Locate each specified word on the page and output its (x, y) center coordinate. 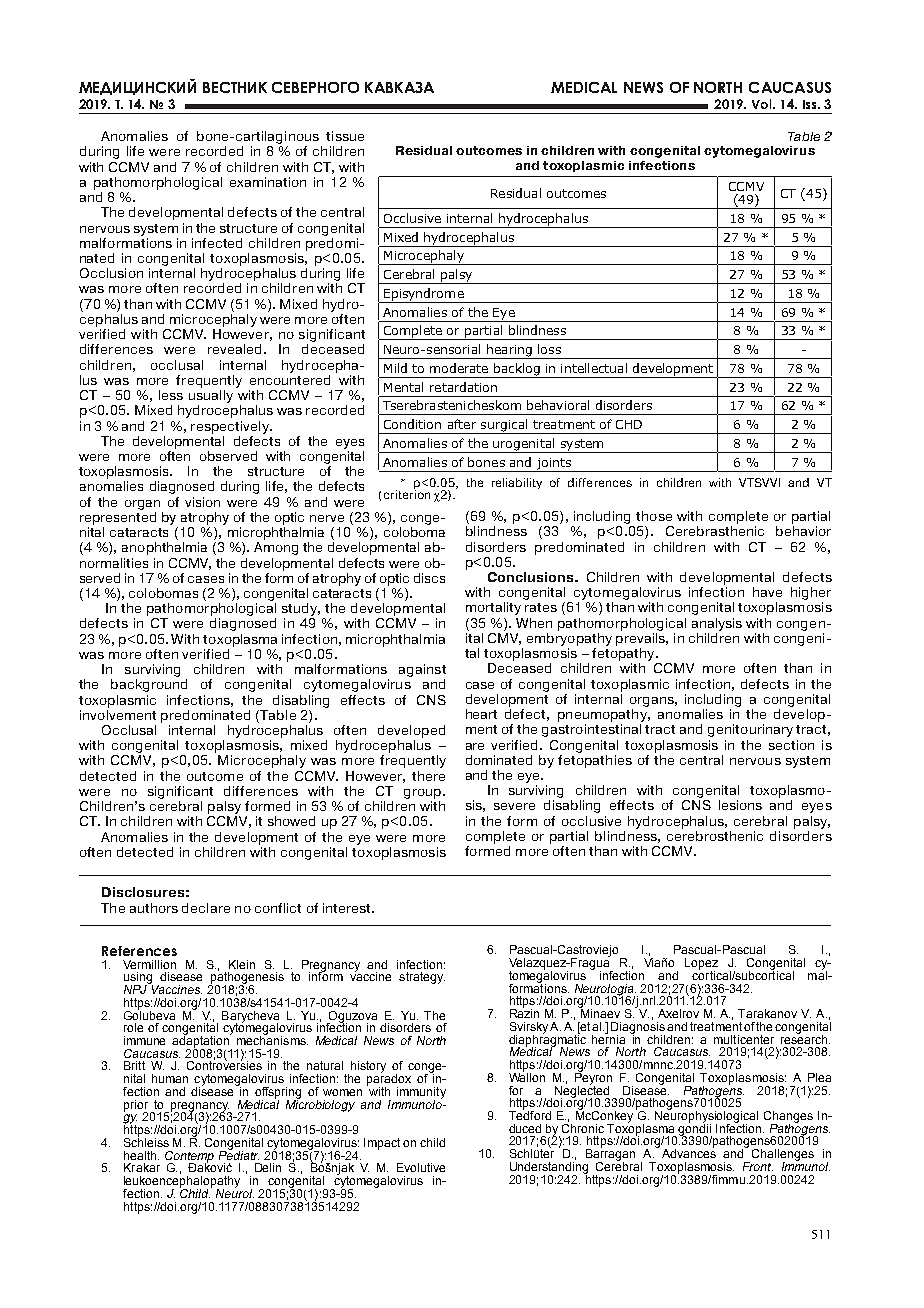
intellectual (594, 368)
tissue (345, 136)
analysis (717, 624)
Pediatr (239, 1154)
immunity (421, 1094)
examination (268, 182)
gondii (695, 1129)
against (422, 670)
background (149, 685)
